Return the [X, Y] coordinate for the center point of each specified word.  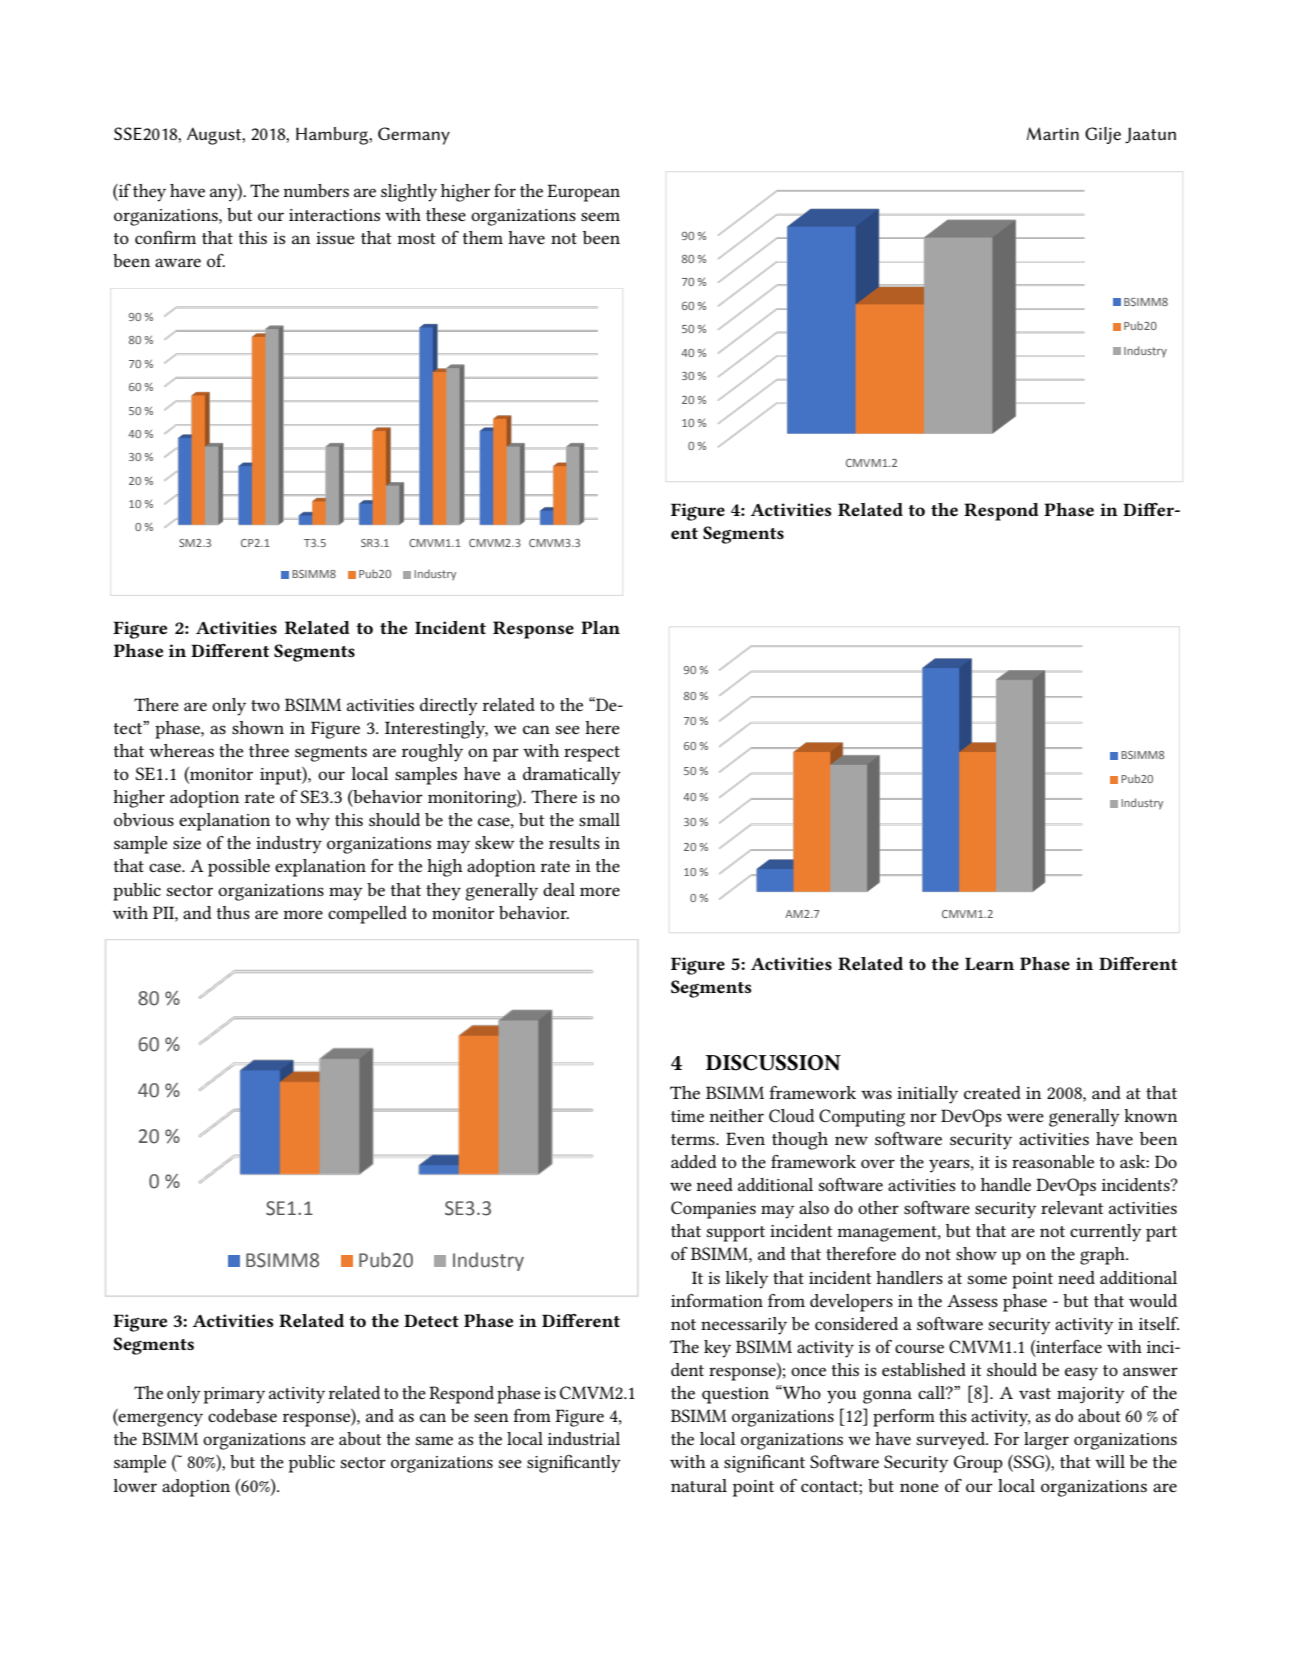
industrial [584, 1438]
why [313, 822]
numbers [316, 190]
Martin [1053, 133]
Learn [989, 963]
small [599, 819]
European [583, 193]
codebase [242, 1415]
